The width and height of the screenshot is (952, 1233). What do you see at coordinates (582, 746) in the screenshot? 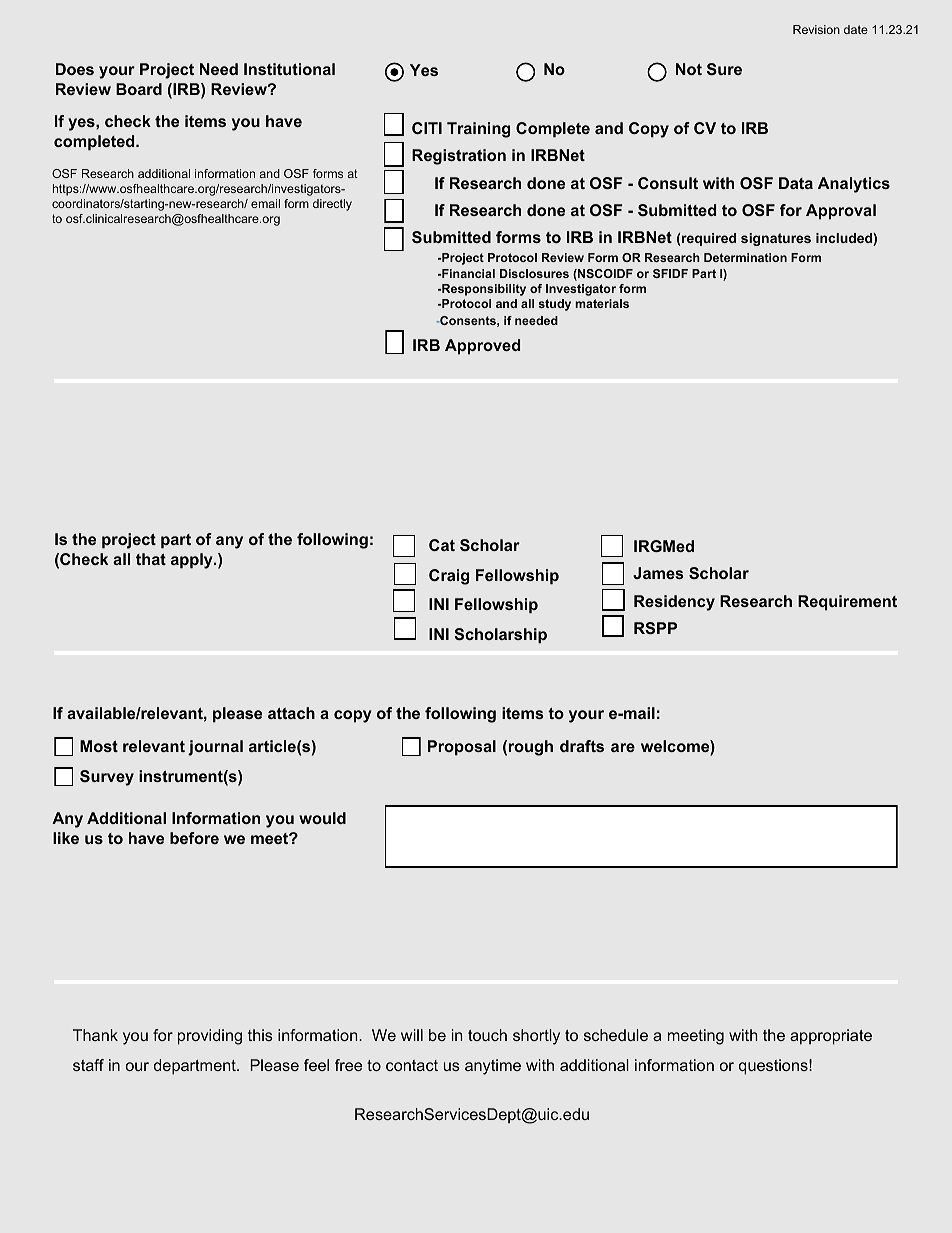
I see `drafts` at bounding box center [582, 746].
